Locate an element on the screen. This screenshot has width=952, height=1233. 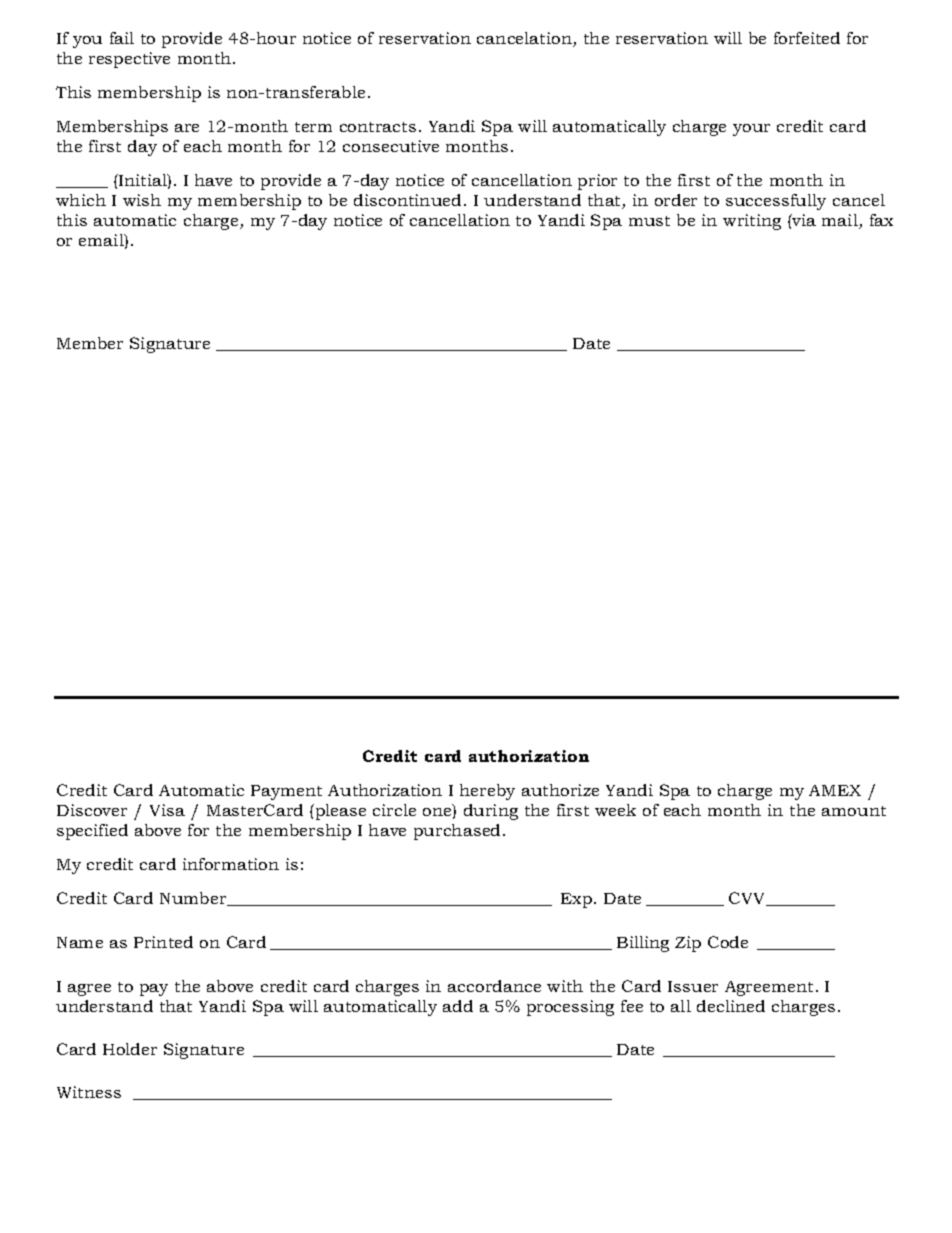
respective is located at coordinates (129, 60).
